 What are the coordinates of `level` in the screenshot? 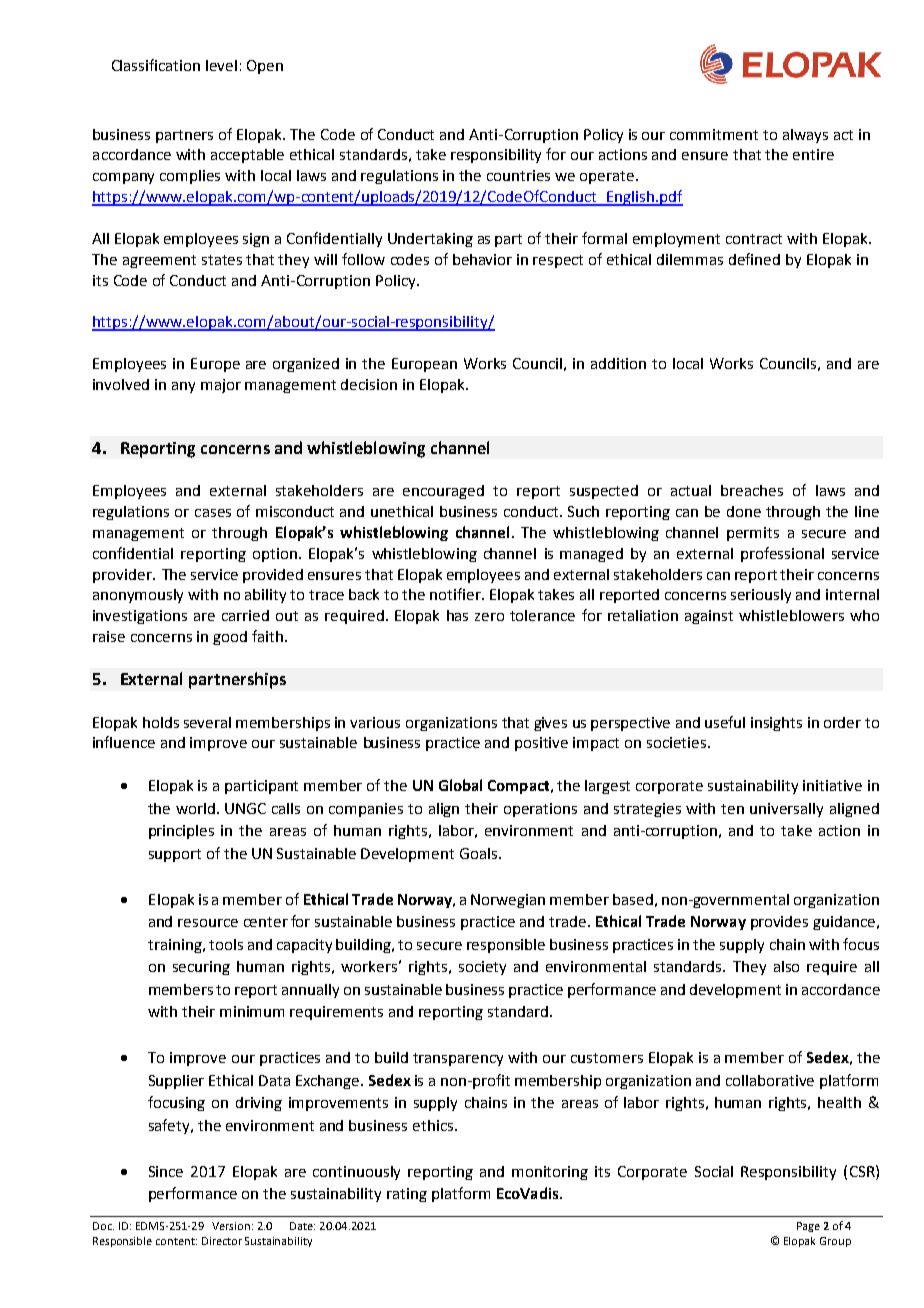 It's located at (221, 65).
